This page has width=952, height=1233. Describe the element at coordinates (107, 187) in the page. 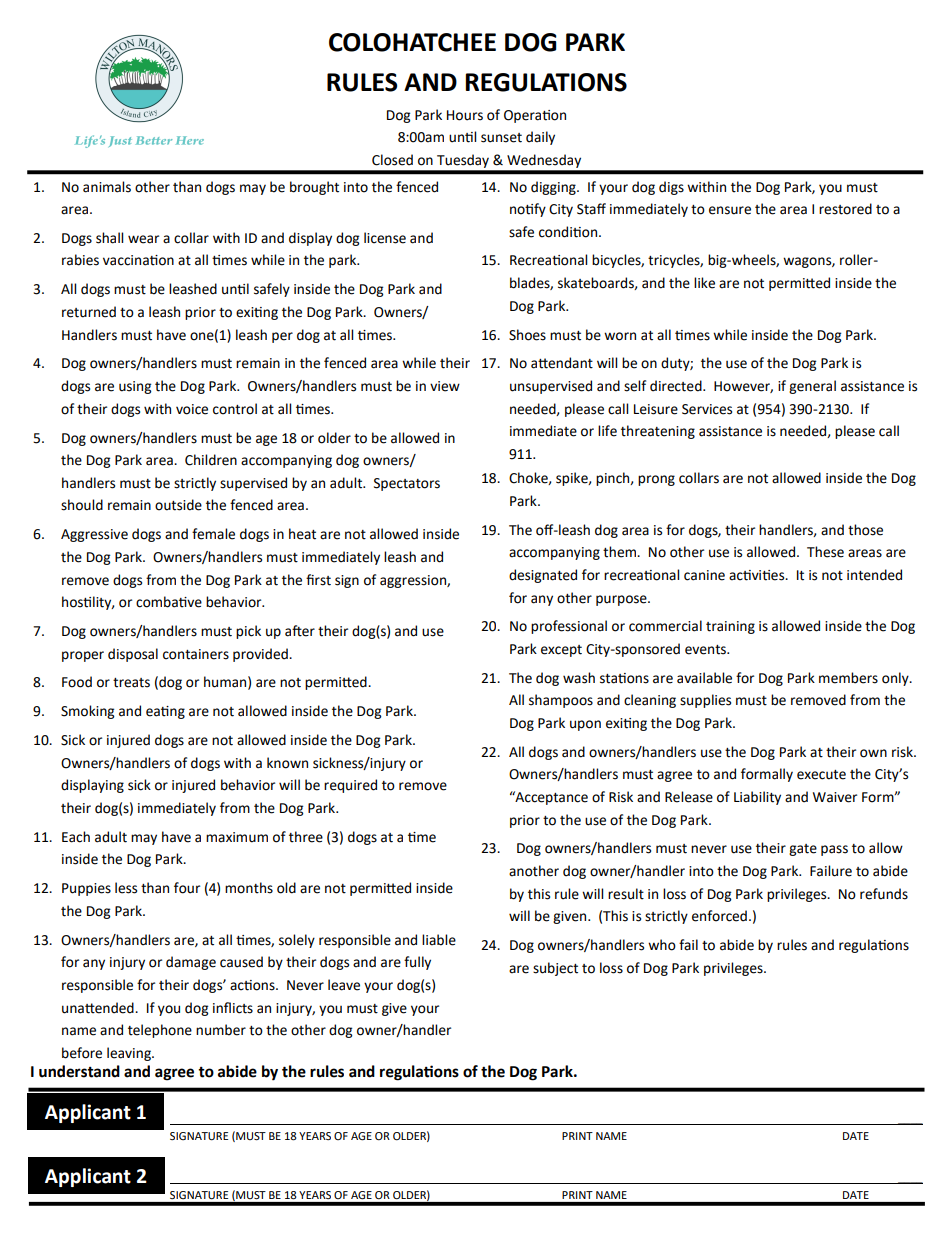

I see `animals` at that location.
